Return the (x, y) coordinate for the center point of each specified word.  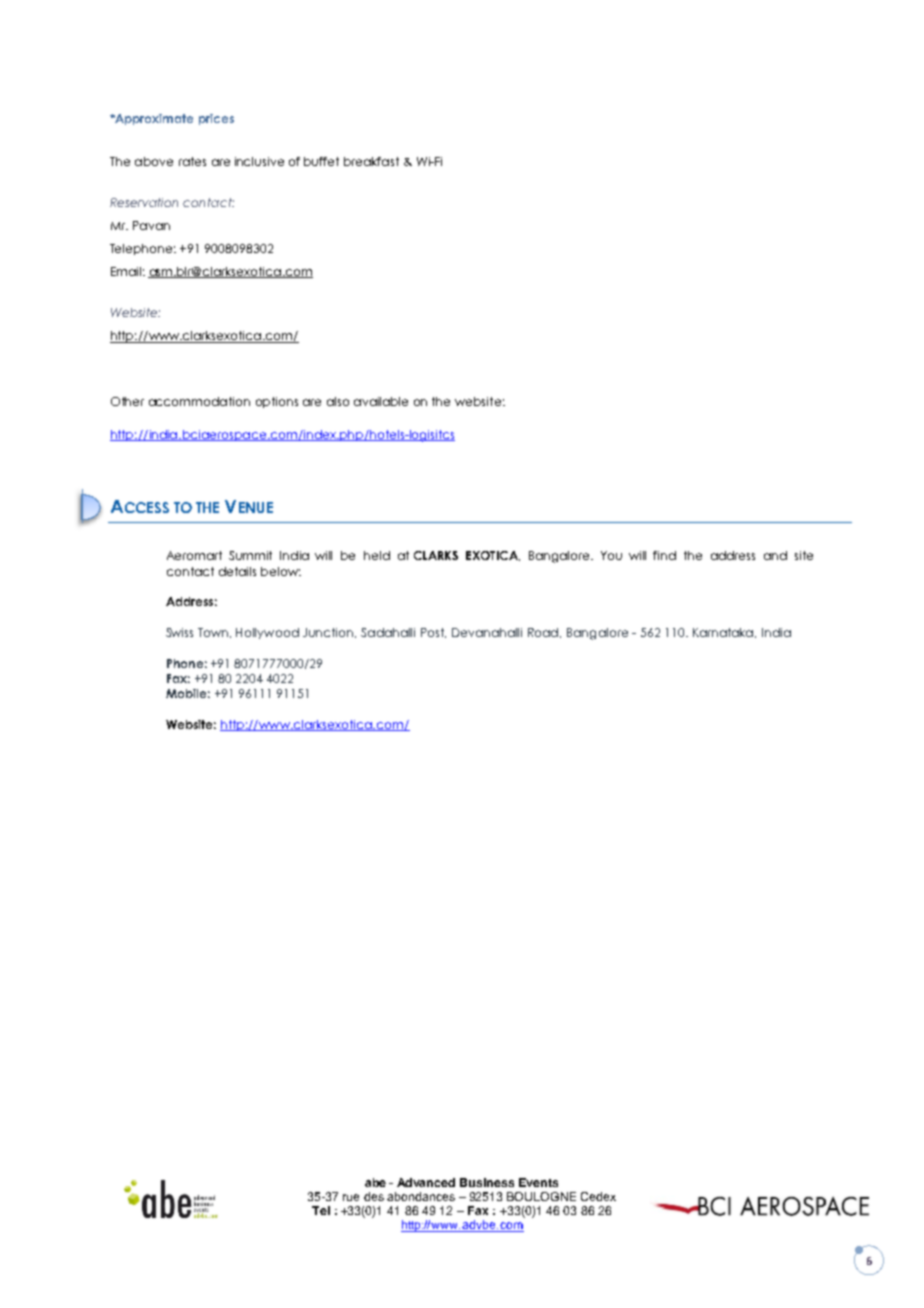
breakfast (371, 161)
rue (351, 1197)
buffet (321, 161)
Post (433, 633)
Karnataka (724, 633)
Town (214, 633)
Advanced (426, 1182)
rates (192, 161)
